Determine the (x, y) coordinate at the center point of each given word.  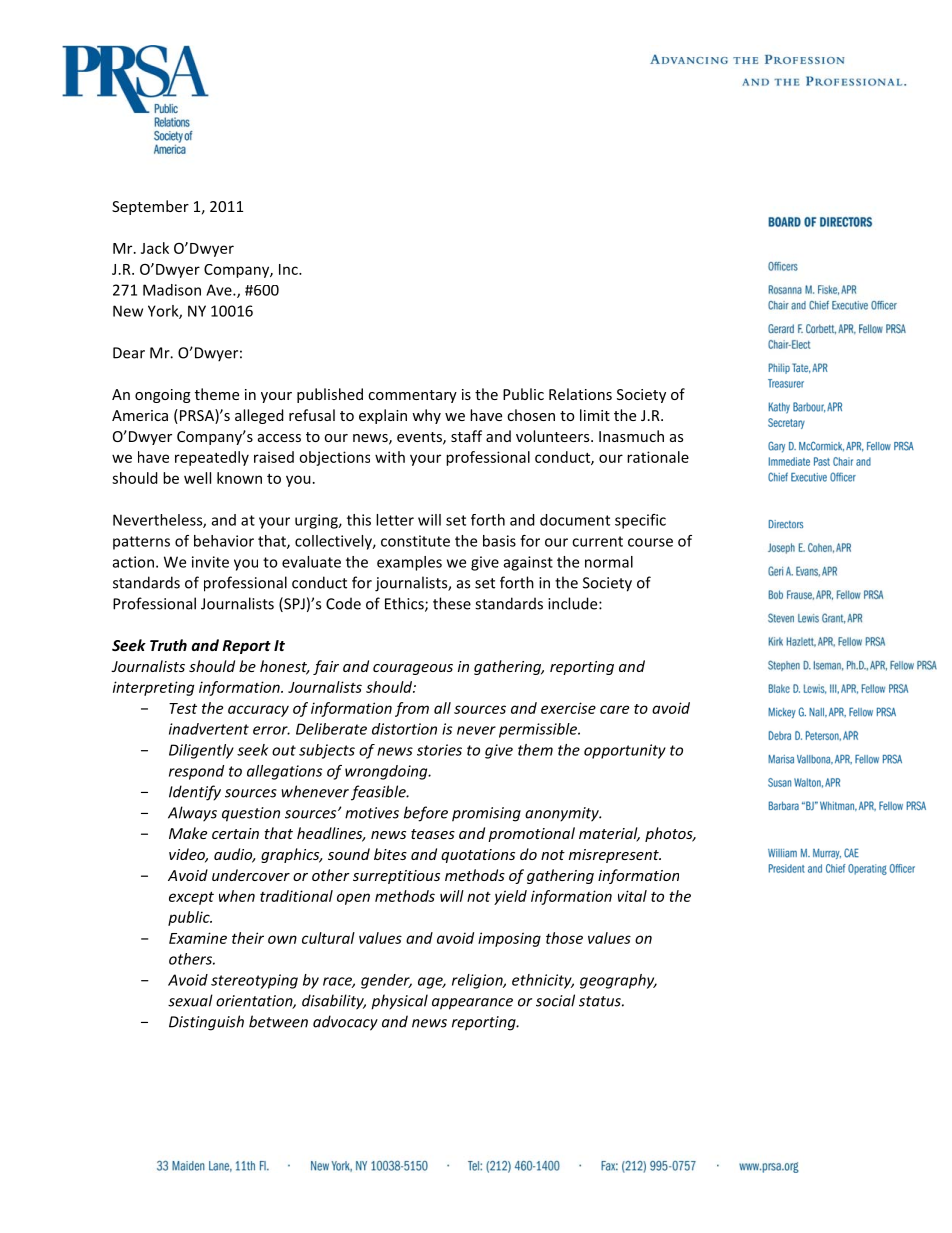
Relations (580, 394)
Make (188, 833)
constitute (415, 541)
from (412, 709)
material (609, 834)
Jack (155, 248)
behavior (224, 541)
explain (383, 416)
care (614, 709)
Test (183, 708)
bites (390, 854)
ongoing (163, 396)
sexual (190, 1000)
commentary (412, 396)
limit (595, 415)
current (597, 541)
